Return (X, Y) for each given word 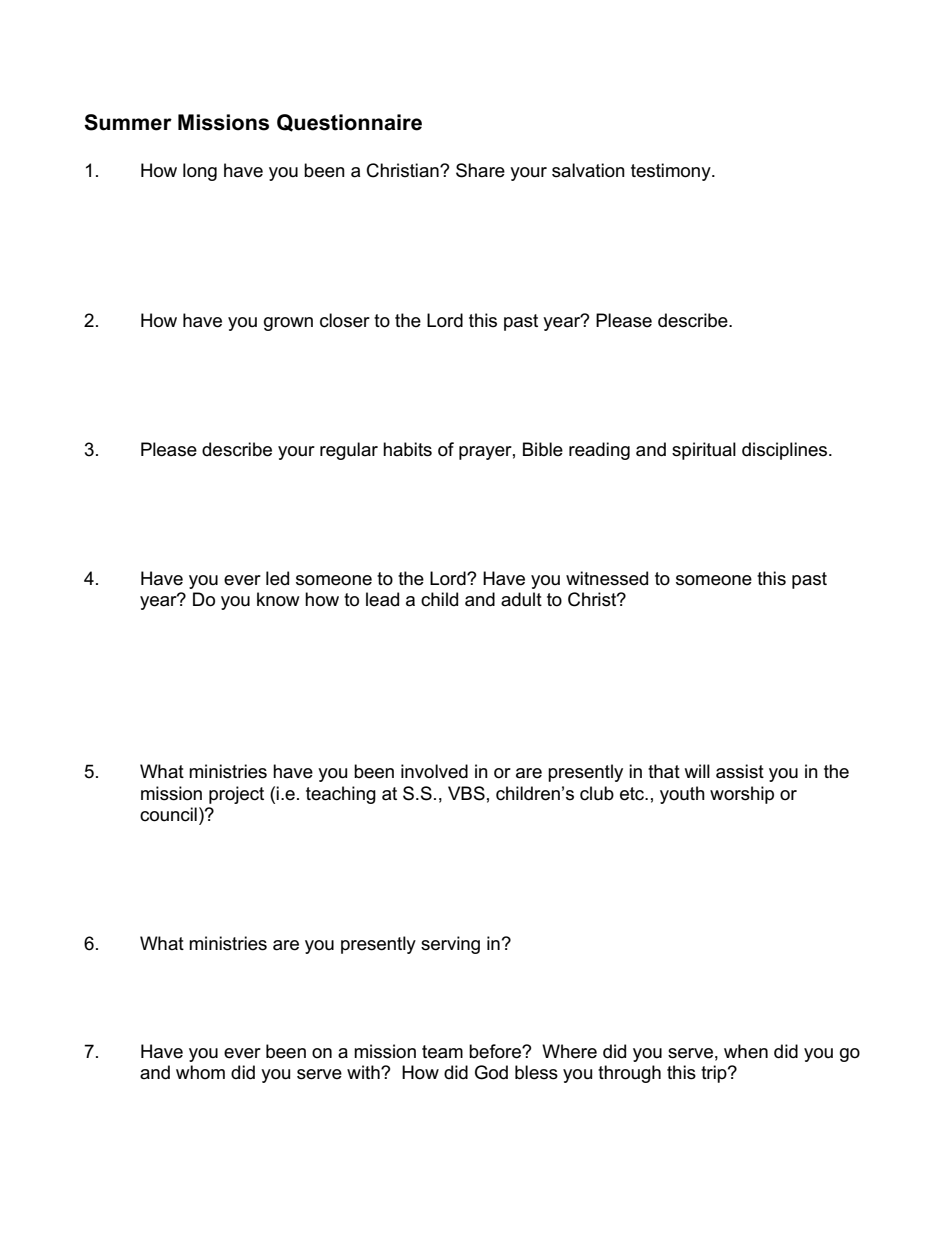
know (278, 599)
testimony (672, 172)
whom (200, 1072)
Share (480, 170)
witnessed (607, 578)
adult (521, 599)
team (442, 1052)
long (200, 172)
